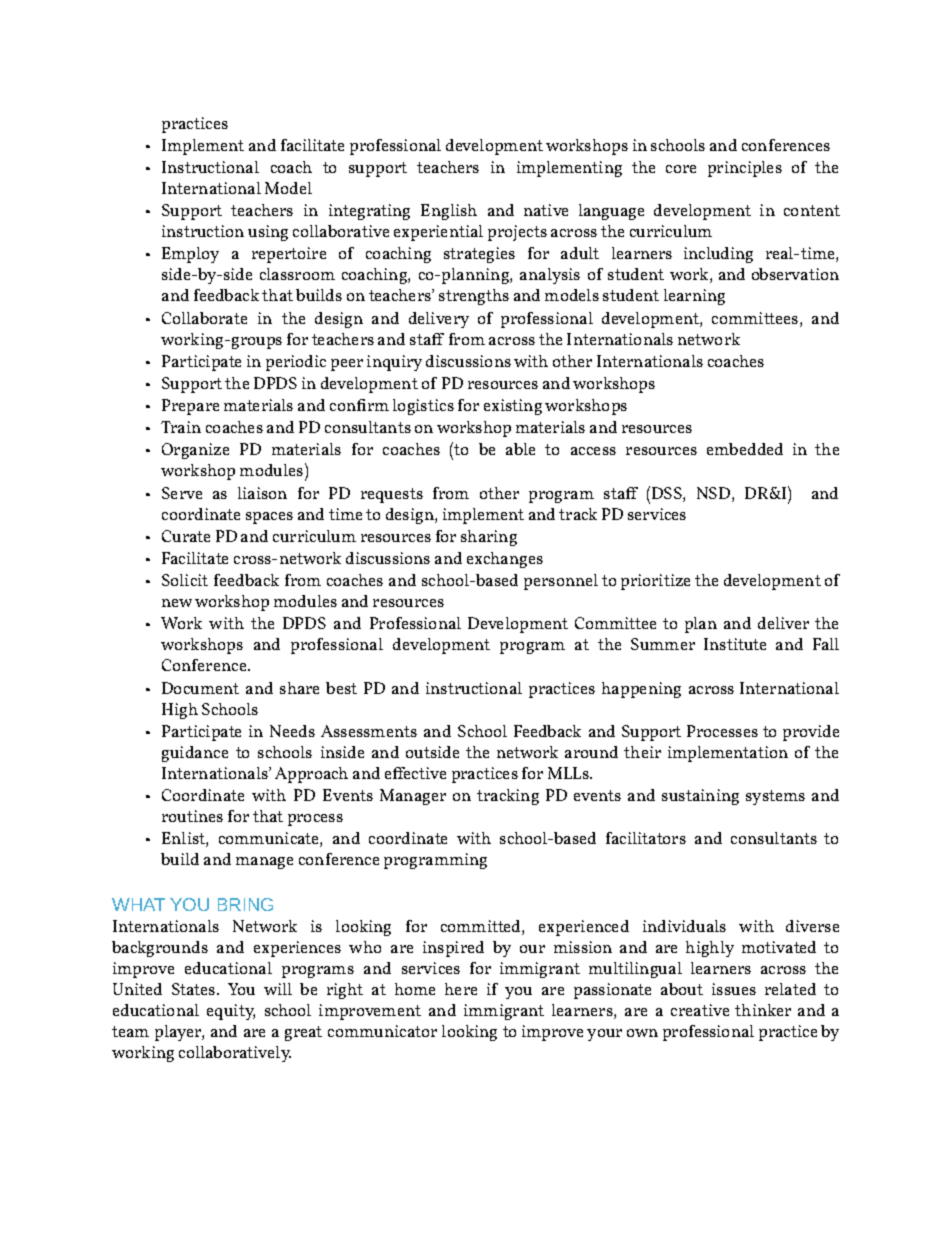 The width and height of the image is (952, 1233). I want to click on English, so click(449, 212).
